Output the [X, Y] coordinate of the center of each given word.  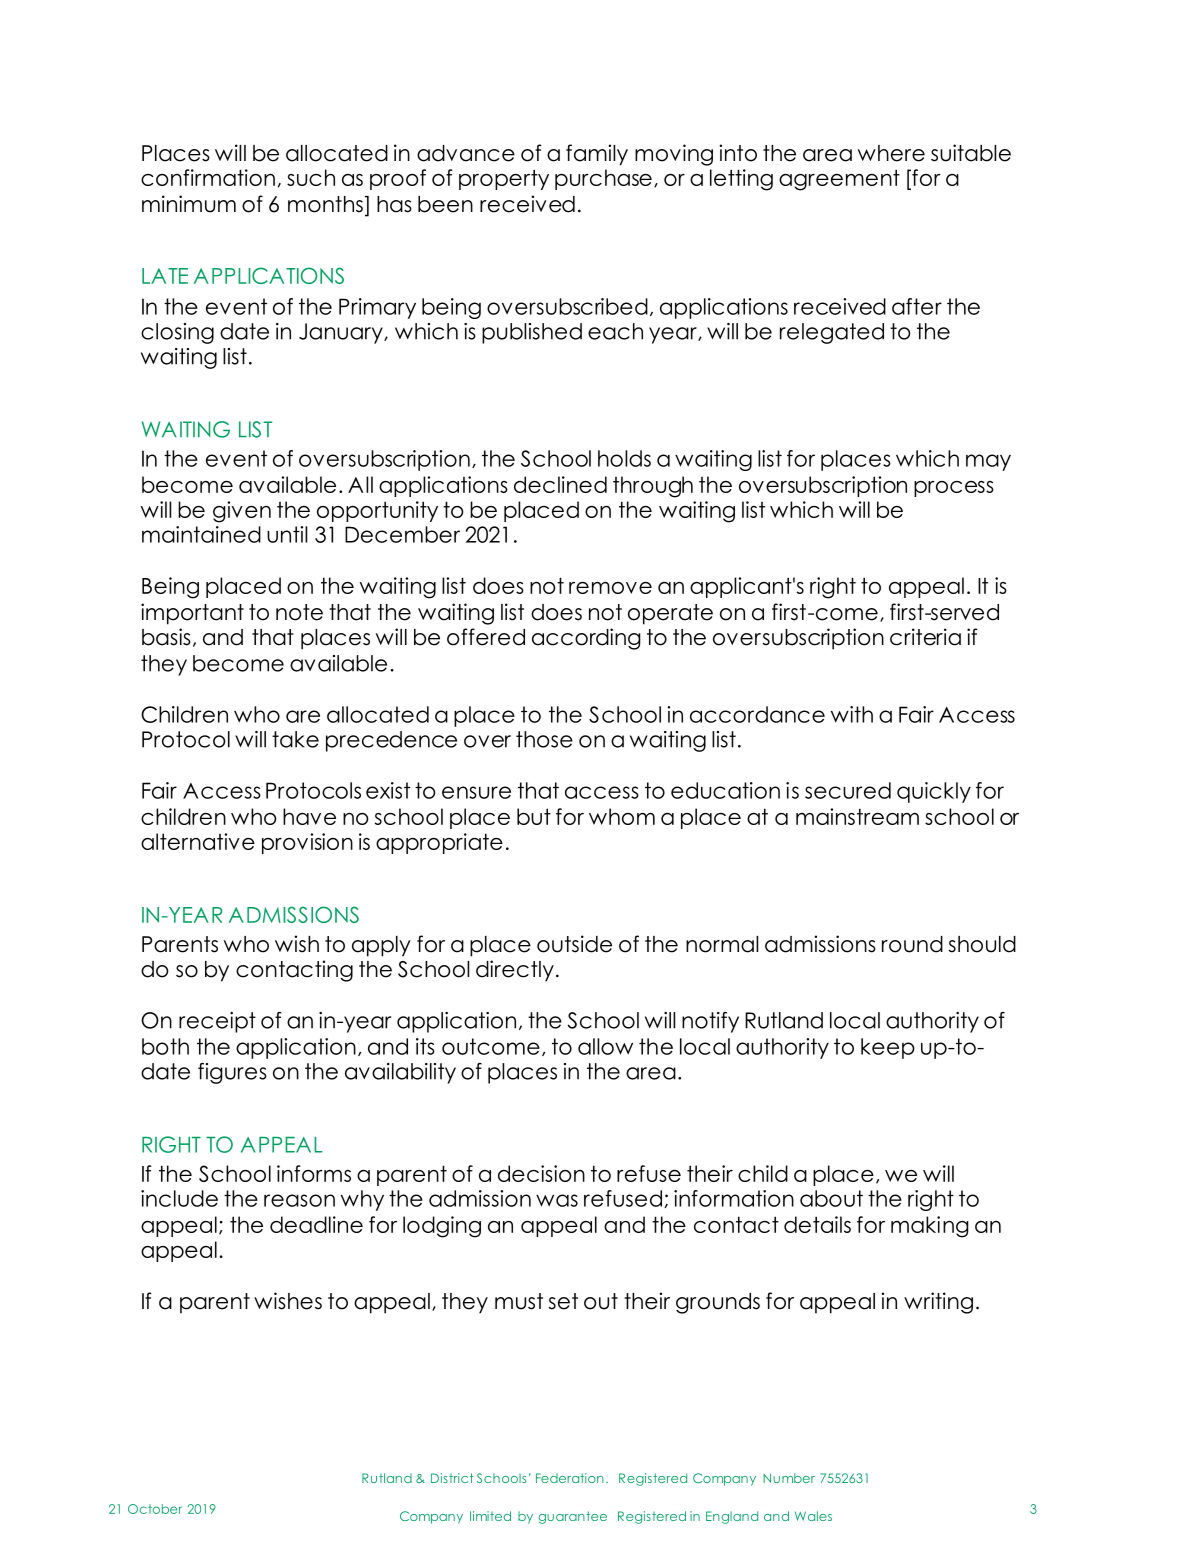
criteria [925, 637]
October [155, 1509]
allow [605, 1046]
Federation [570, 1478]
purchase [603, 179]
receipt [217, 1022]
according [586, 639]
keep [888, 1048]
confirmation [208, 177]
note [299, 612]
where [891, 153]
